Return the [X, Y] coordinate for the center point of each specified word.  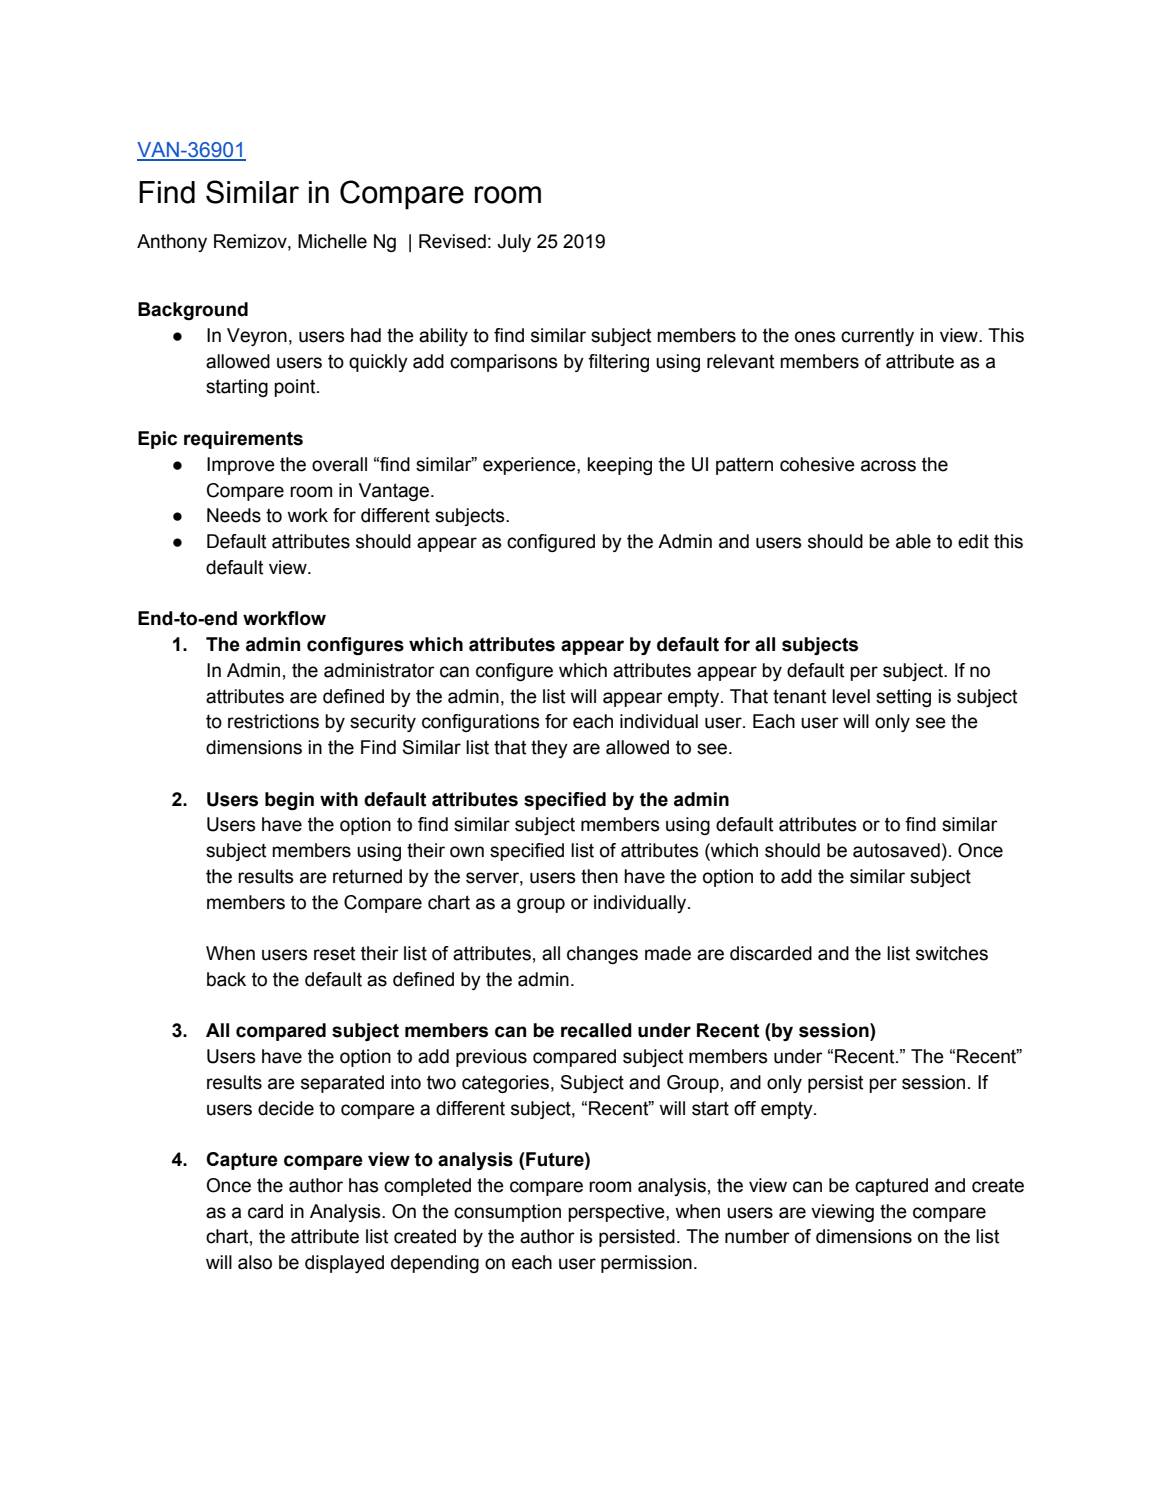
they [549, 749]
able [913, 541]
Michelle [332, 241]
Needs [234, 515]
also [255, 1262]
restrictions [273, 721]
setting [903, 698]
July [514, 243]
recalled [596, 1030]
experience [530, 466]
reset [334, 954]
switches [952, 953]
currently [877, 337]
